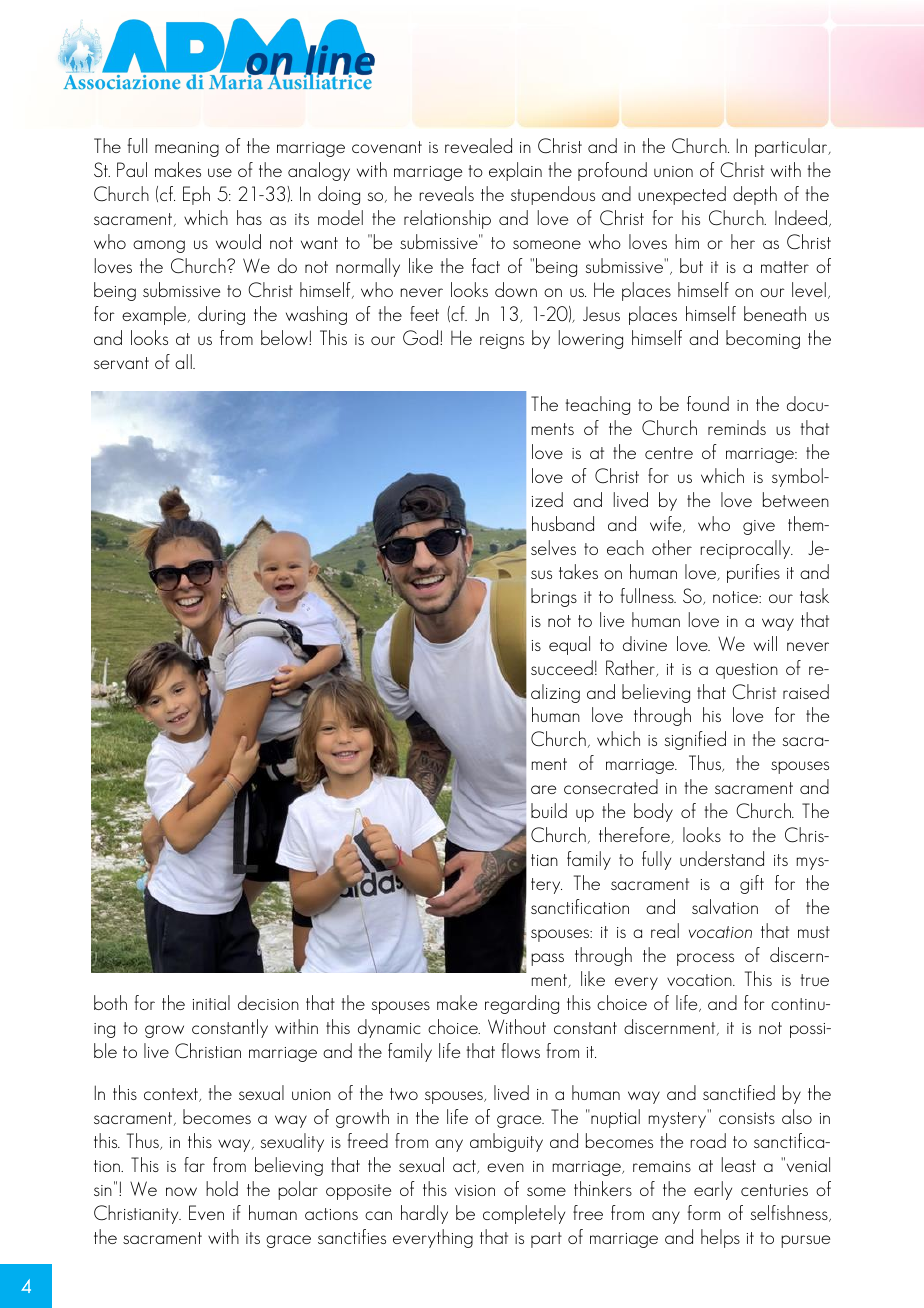  I want to click on vision, so click(475, 1190).
